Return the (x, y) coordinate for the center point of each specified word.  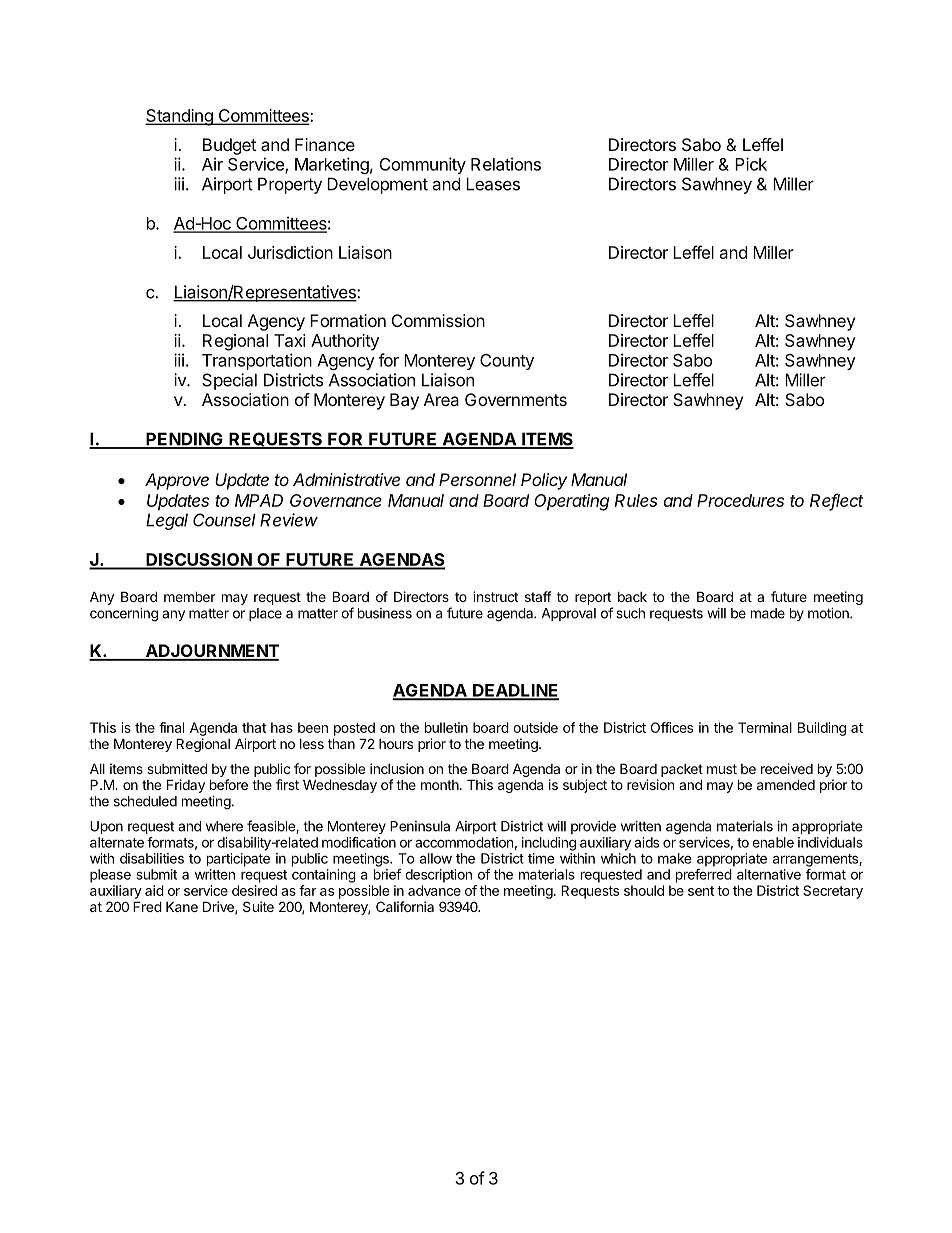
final (171, 727)
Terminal (765, 727)
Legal (167, 521)
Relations (506, 164)
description (438, 876)
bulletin (446, 727)
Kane (182, 906)
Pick (751, 164)
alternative (769, 874)
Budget (229, 146)
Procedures (740, 500)
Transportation (257, 361)
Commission (438, 320)
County (507, 362)
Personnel (477, 479)
